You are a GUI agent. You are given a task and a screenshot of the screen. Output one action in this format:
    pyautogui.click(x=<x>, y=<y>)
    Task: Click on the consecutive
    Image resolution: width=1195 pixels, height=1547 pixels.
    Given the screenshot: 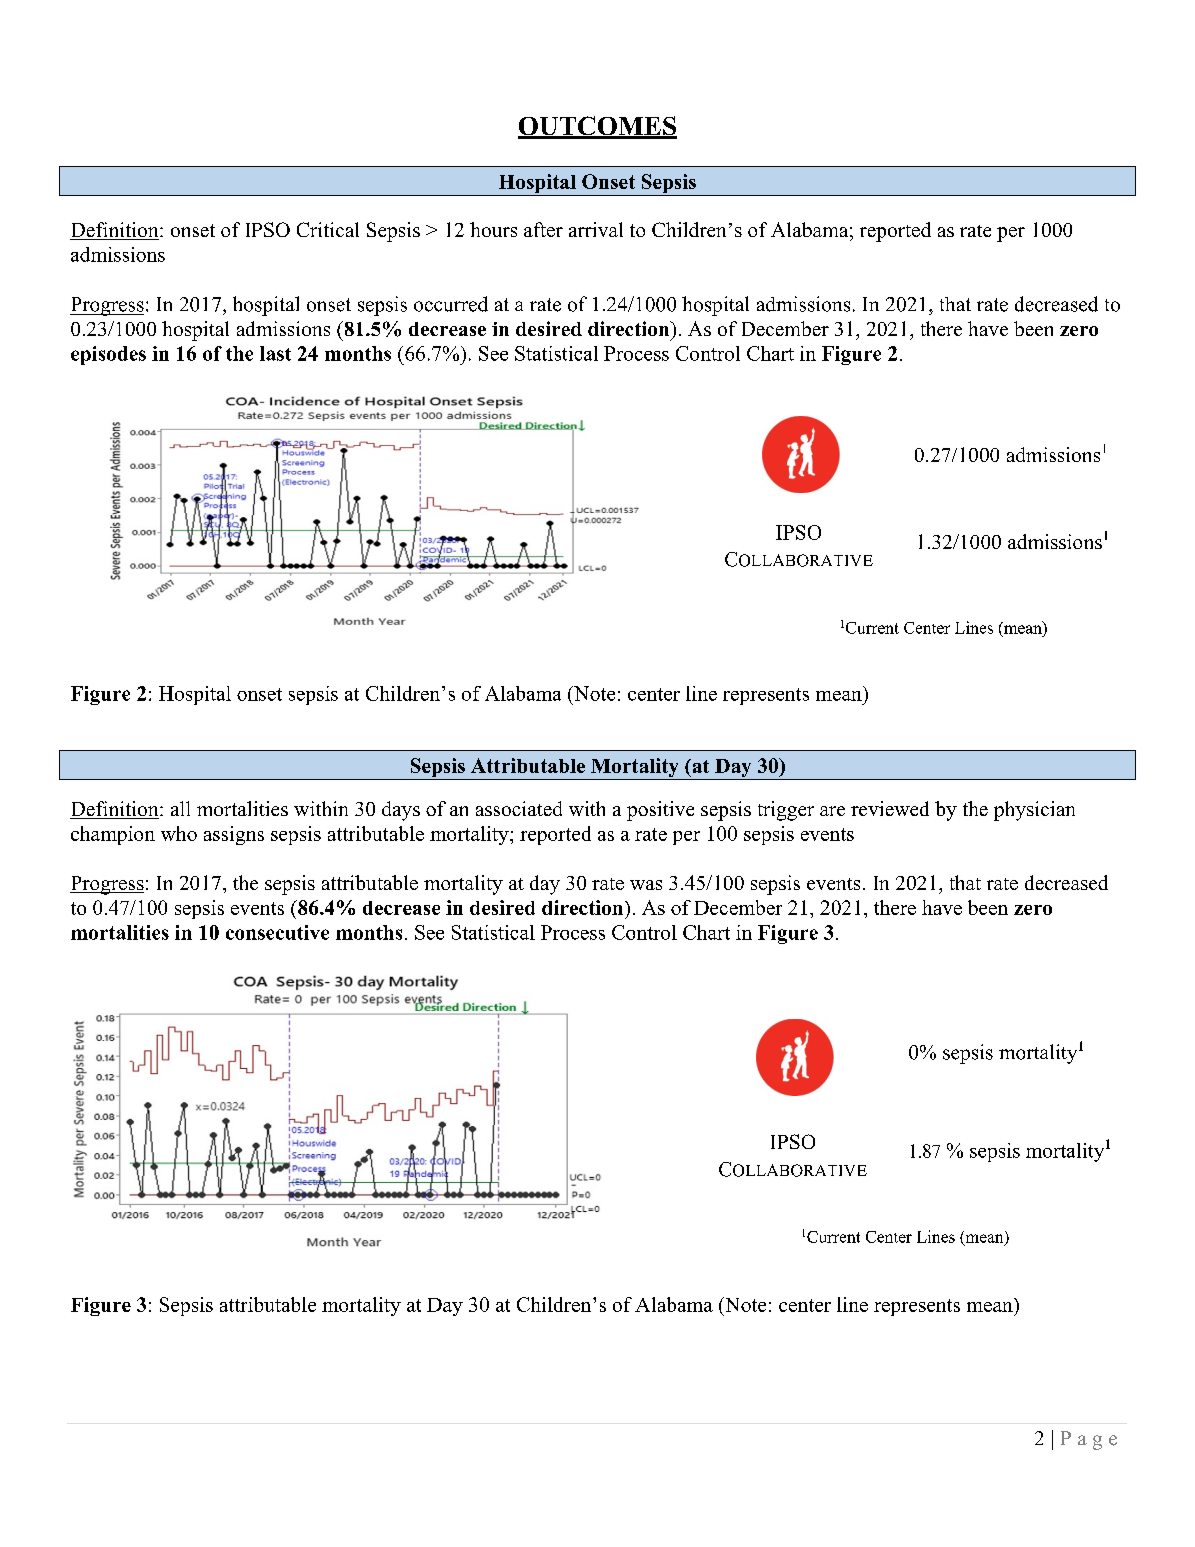 What is the action you would take?
    pyautogui.click(x=277, y=932)
